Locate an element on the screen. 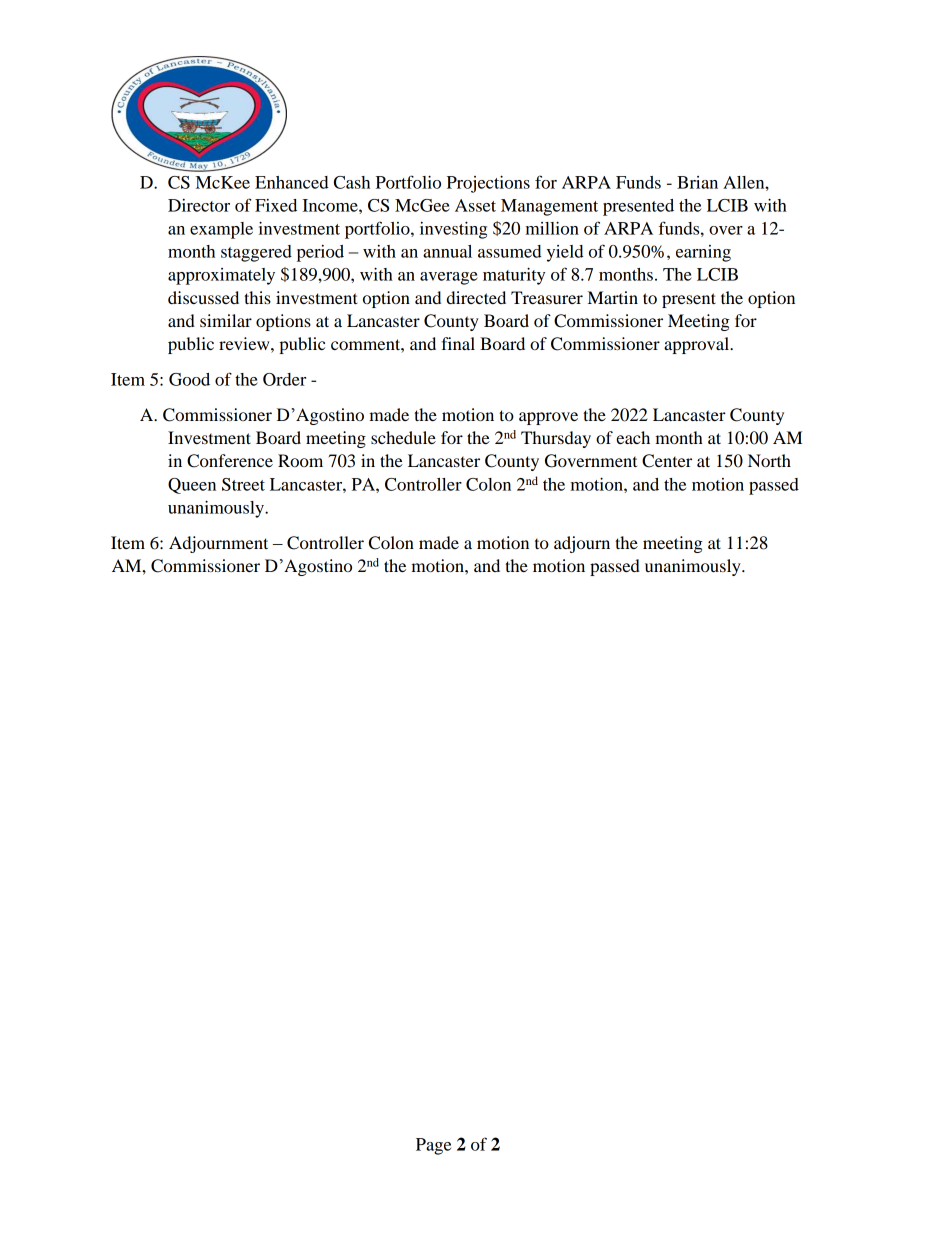 This screenshot has width=952, height=1233. Fixed is located at coordinates (276, 205).
